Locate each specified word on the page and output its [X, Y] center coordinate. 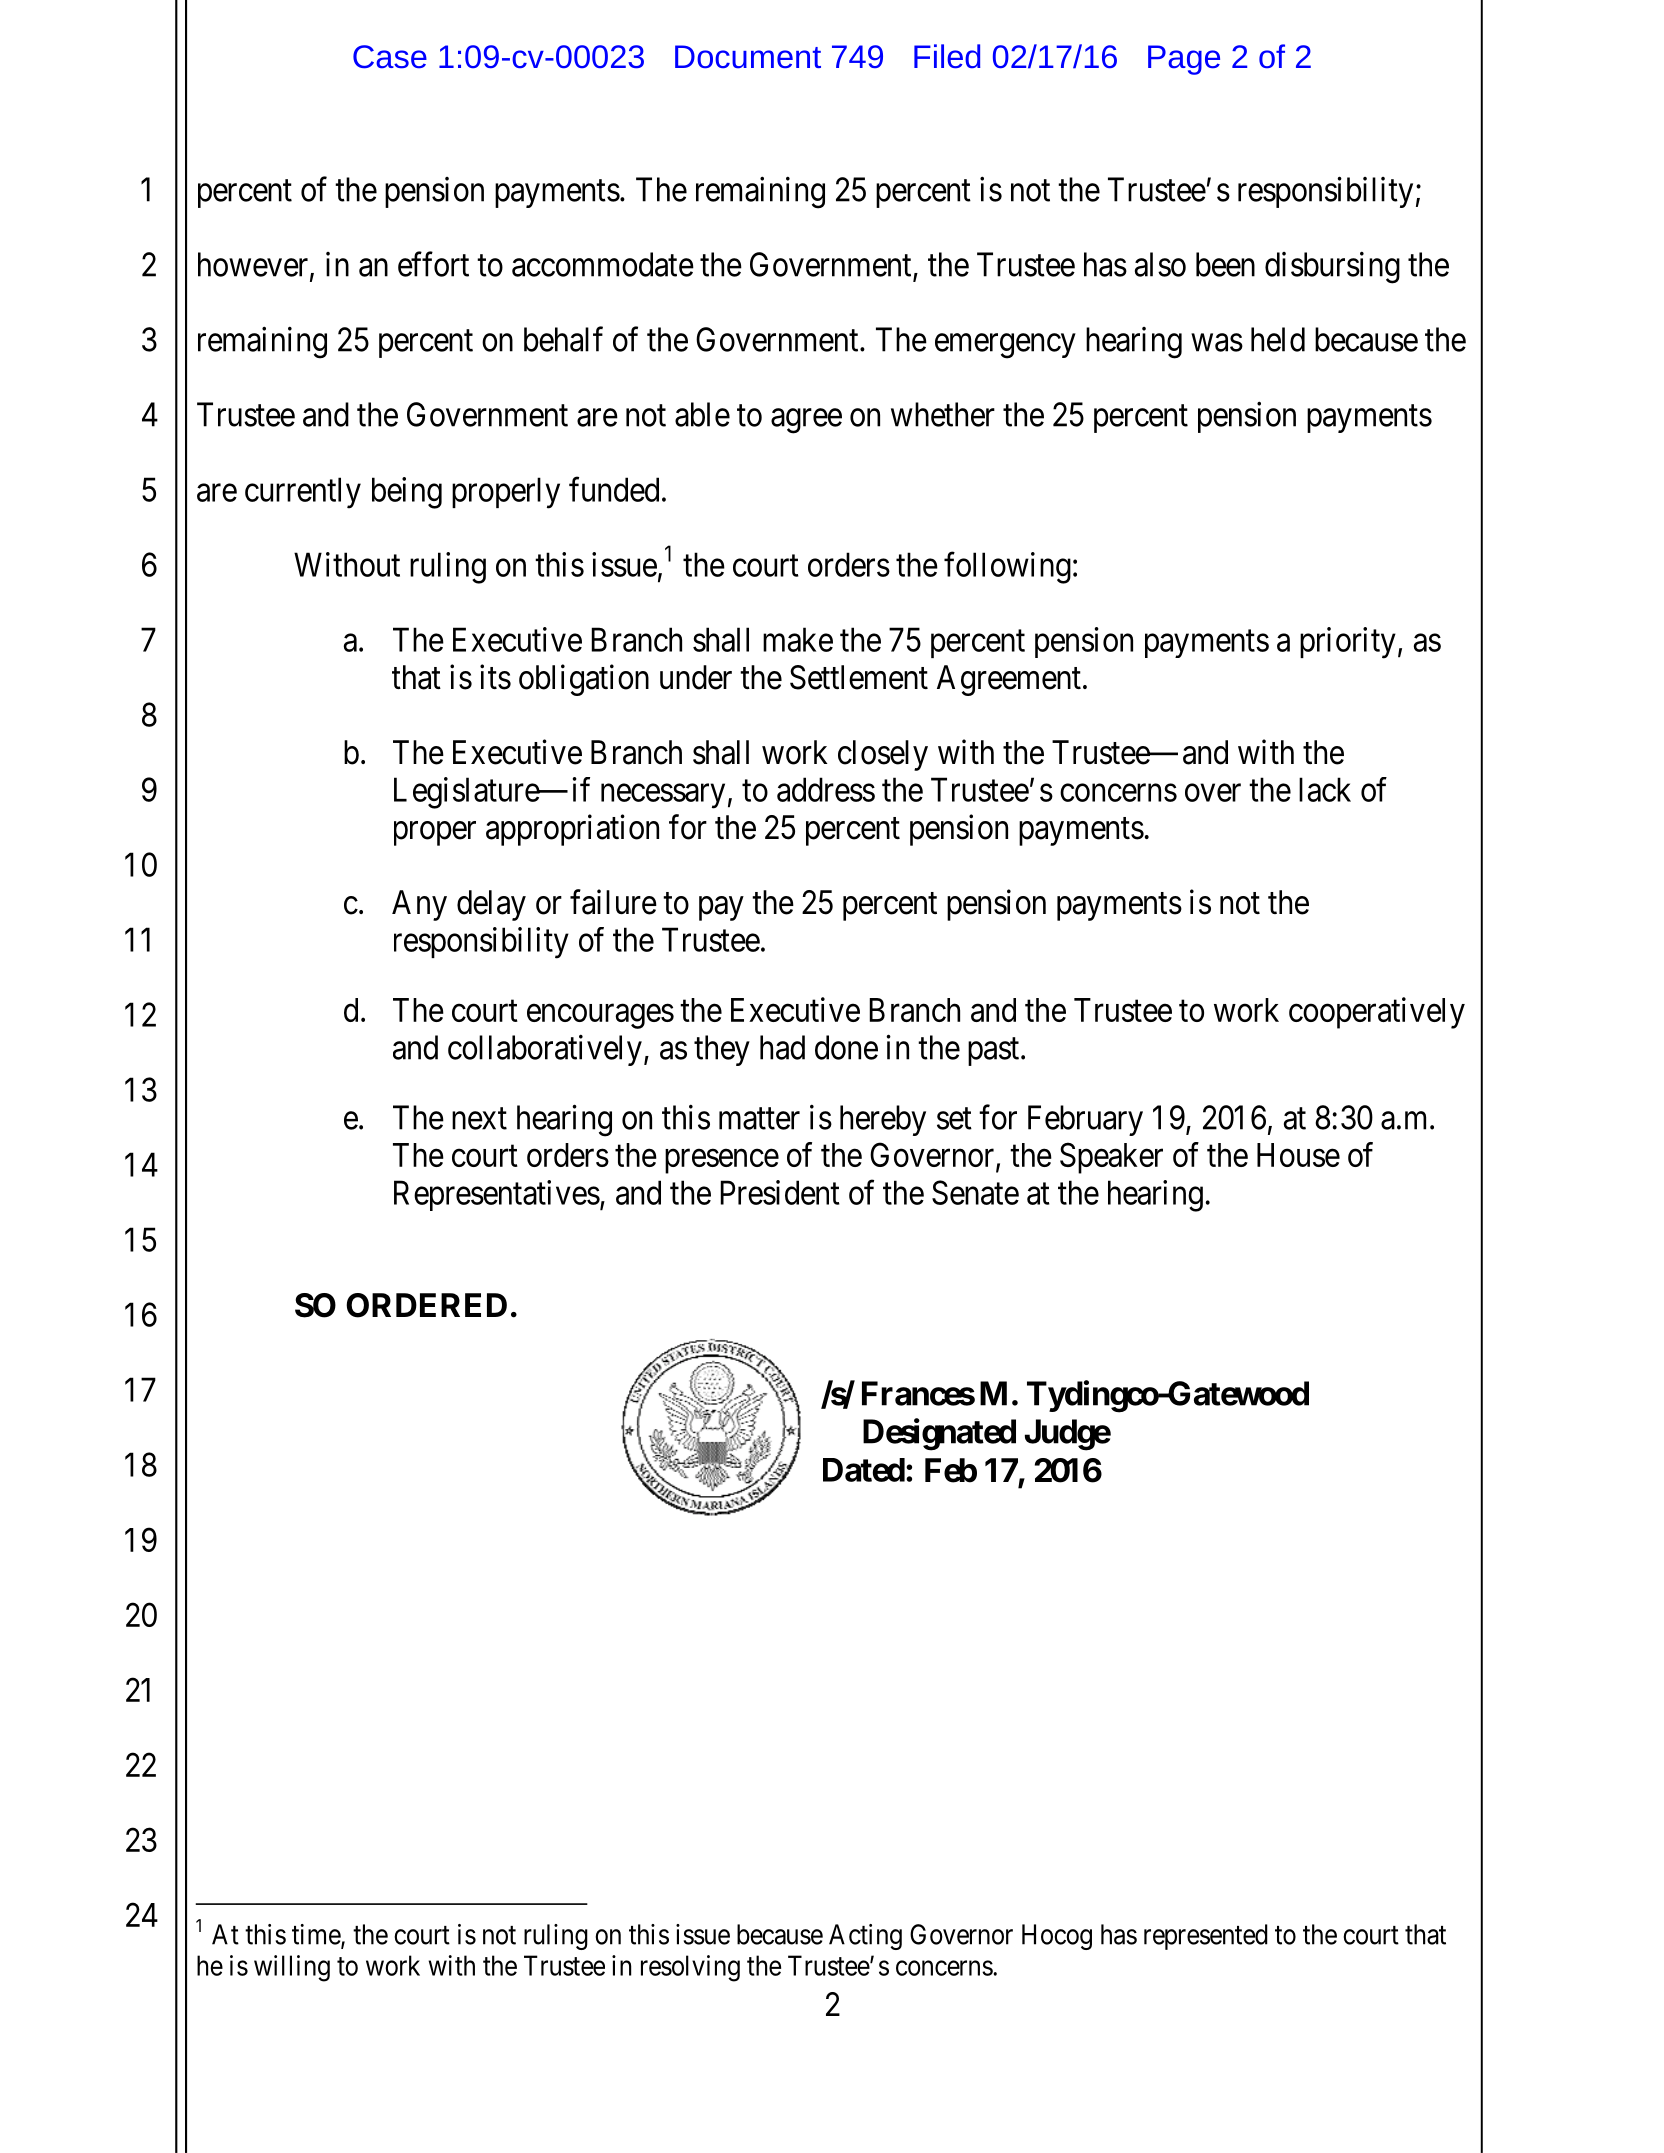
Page [1184, 60]
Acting [865, 1937]
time [317, 1935]
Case [390, 57]
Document [748, 57]
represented [1206, 1937]
